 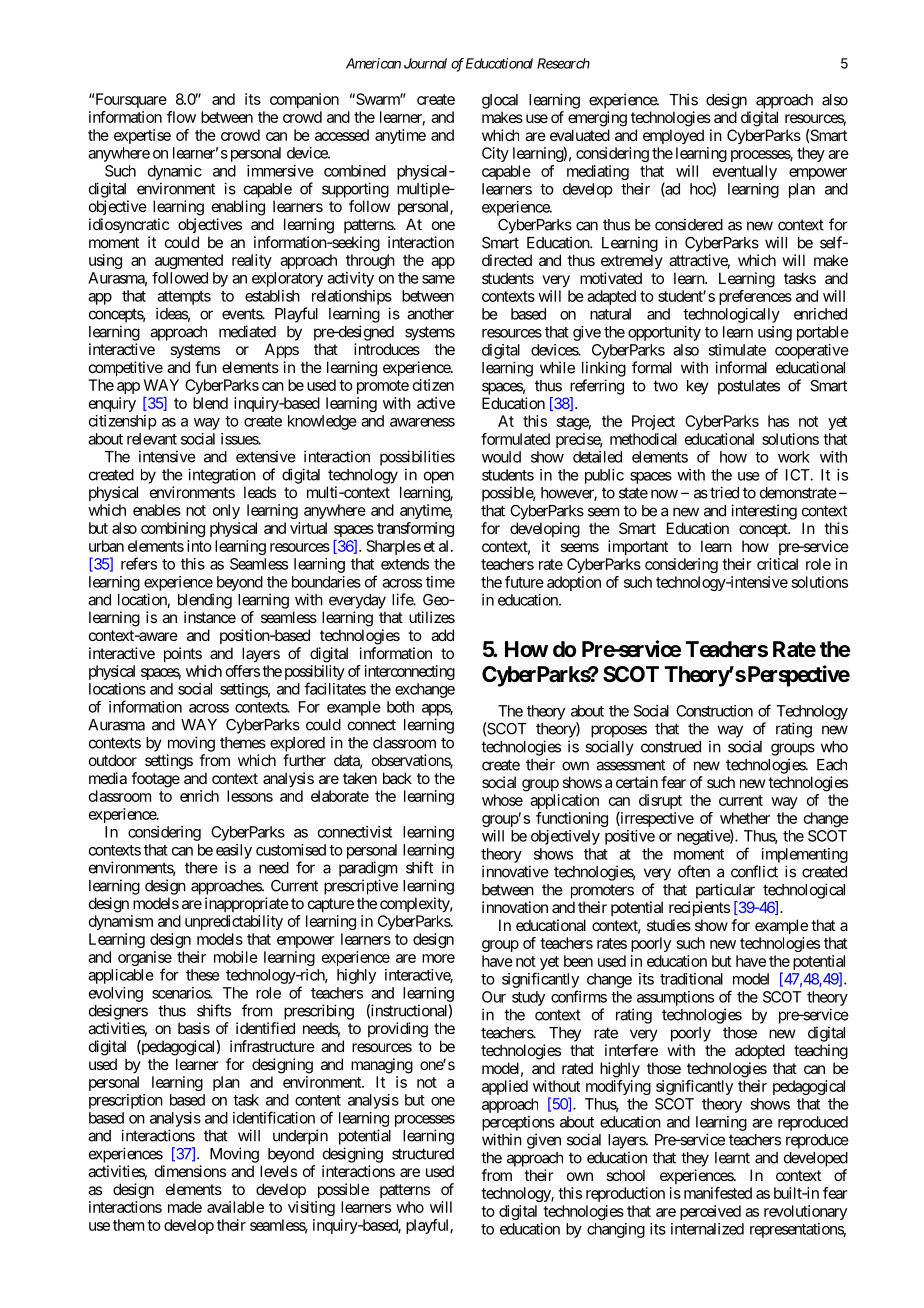 I want to click on Journal, so click(x=425, y=63).
